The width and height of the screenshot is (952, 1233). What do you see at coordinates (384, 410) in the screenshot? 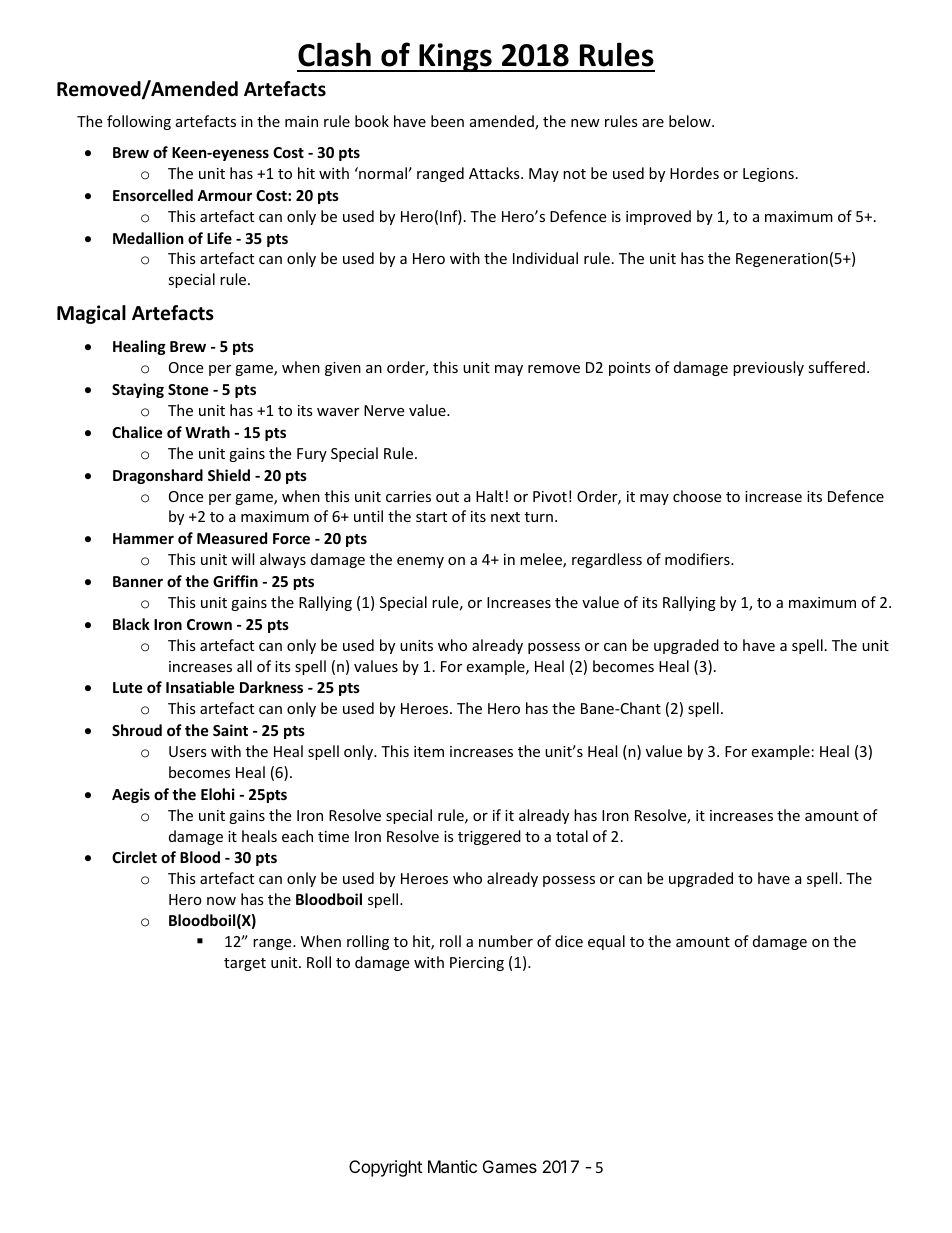
I see `Nerve` at bounding box center [384, 410].
